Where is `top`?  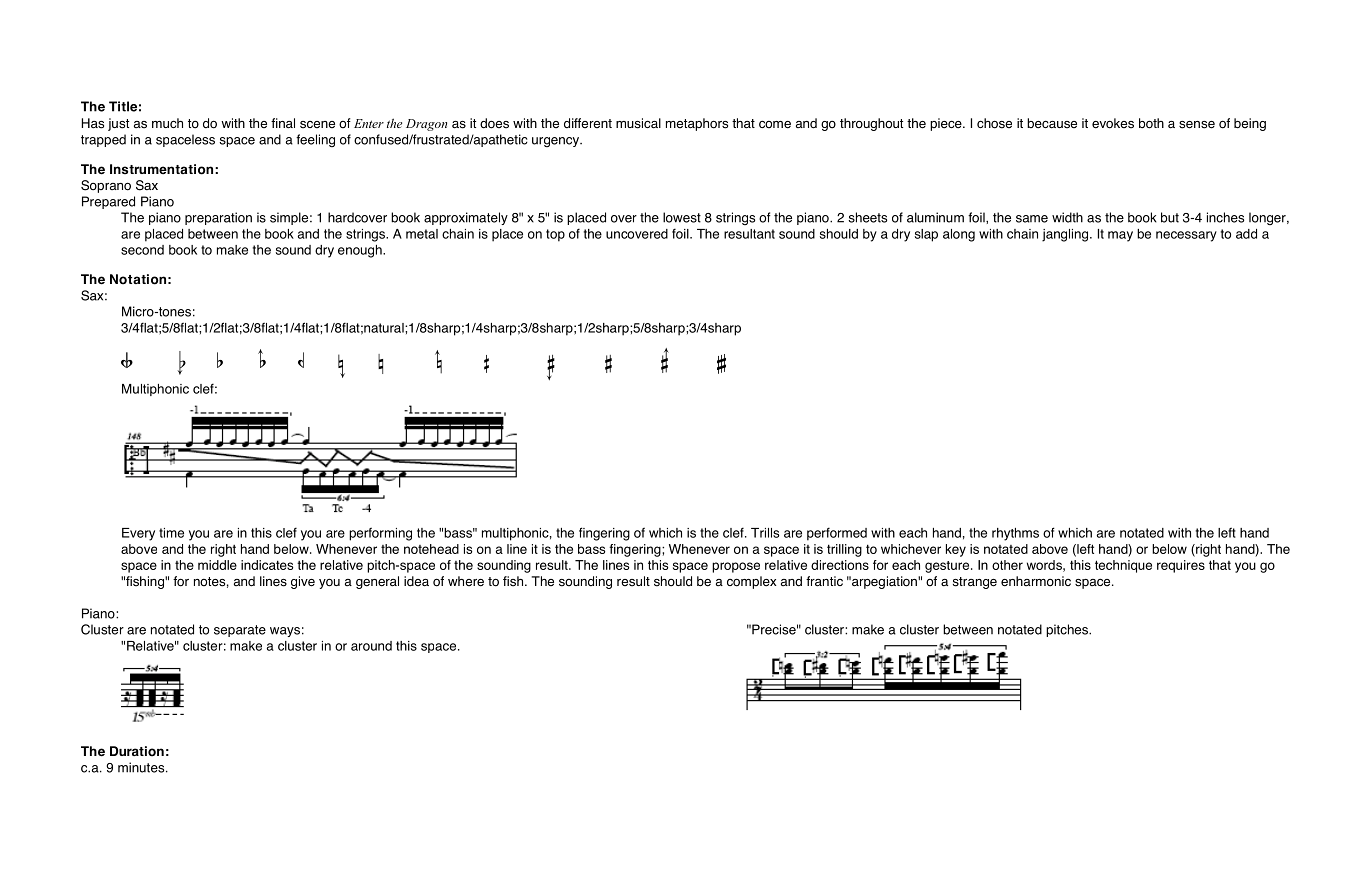 top is located at coordinates (555, 235).
